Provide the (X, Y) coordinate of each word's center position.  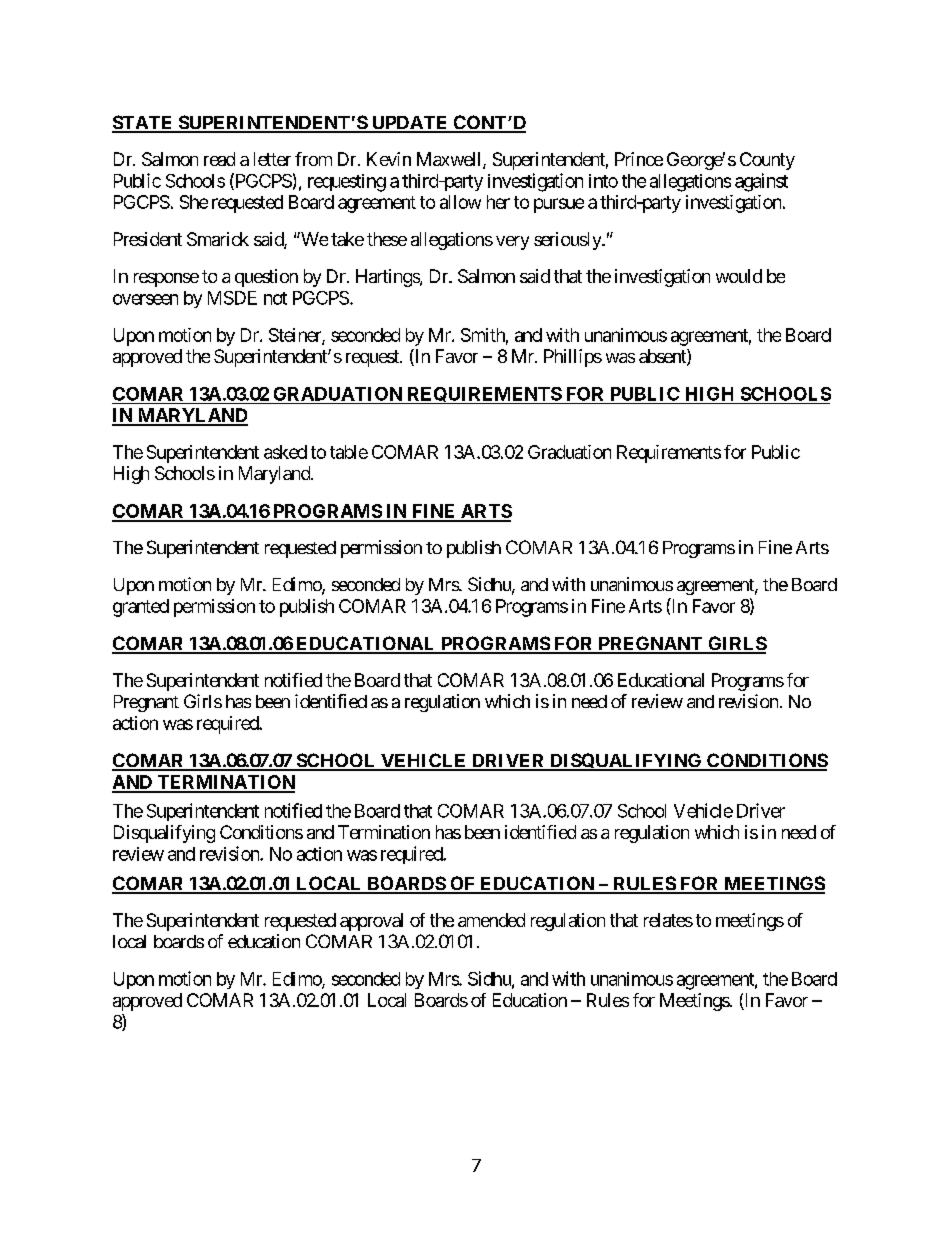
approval (371, 922)
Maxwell (450, 160)
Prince (639, 159)
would (739, 276)
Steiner (296, 336)
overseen (145, 299)
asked (285, 452)
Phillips (573, 358)
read (219, 159)
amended (491, 920)
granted (141, 608)
